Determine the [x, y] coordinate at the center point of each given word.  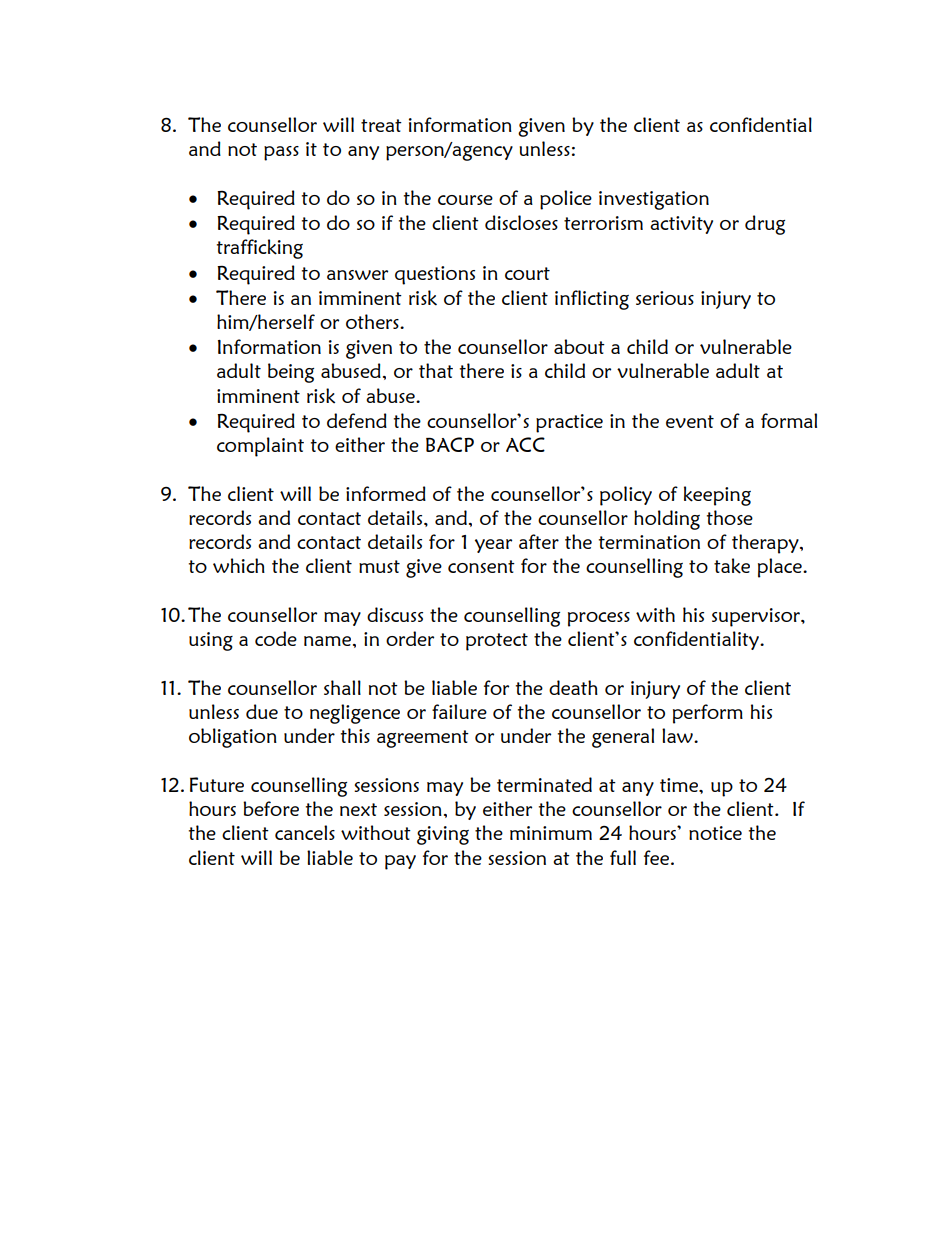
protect [497, 642]
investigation [654, 200]
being [291, 373]
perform [708, 714]
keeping [717, 496]
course [465, 200]
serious [665, 298]
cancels [305, 832]
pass [281, 153]
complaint [260, 447]
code [276, 638]
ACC [525, 444]
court [527, 273]
